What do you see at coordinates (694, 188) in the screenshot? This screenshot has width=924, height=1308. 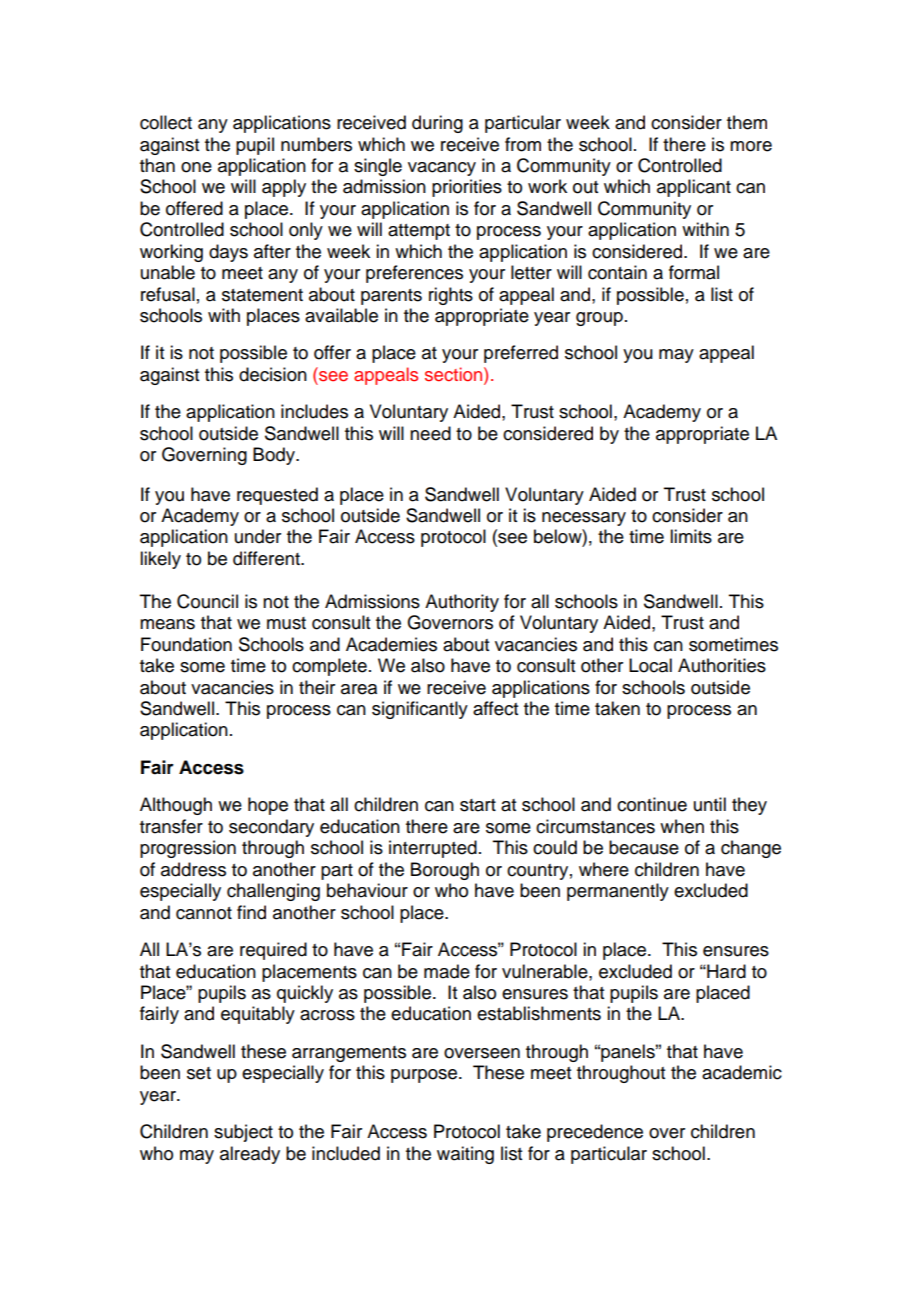 I see `applicant` at bounding box center [694, 188].
